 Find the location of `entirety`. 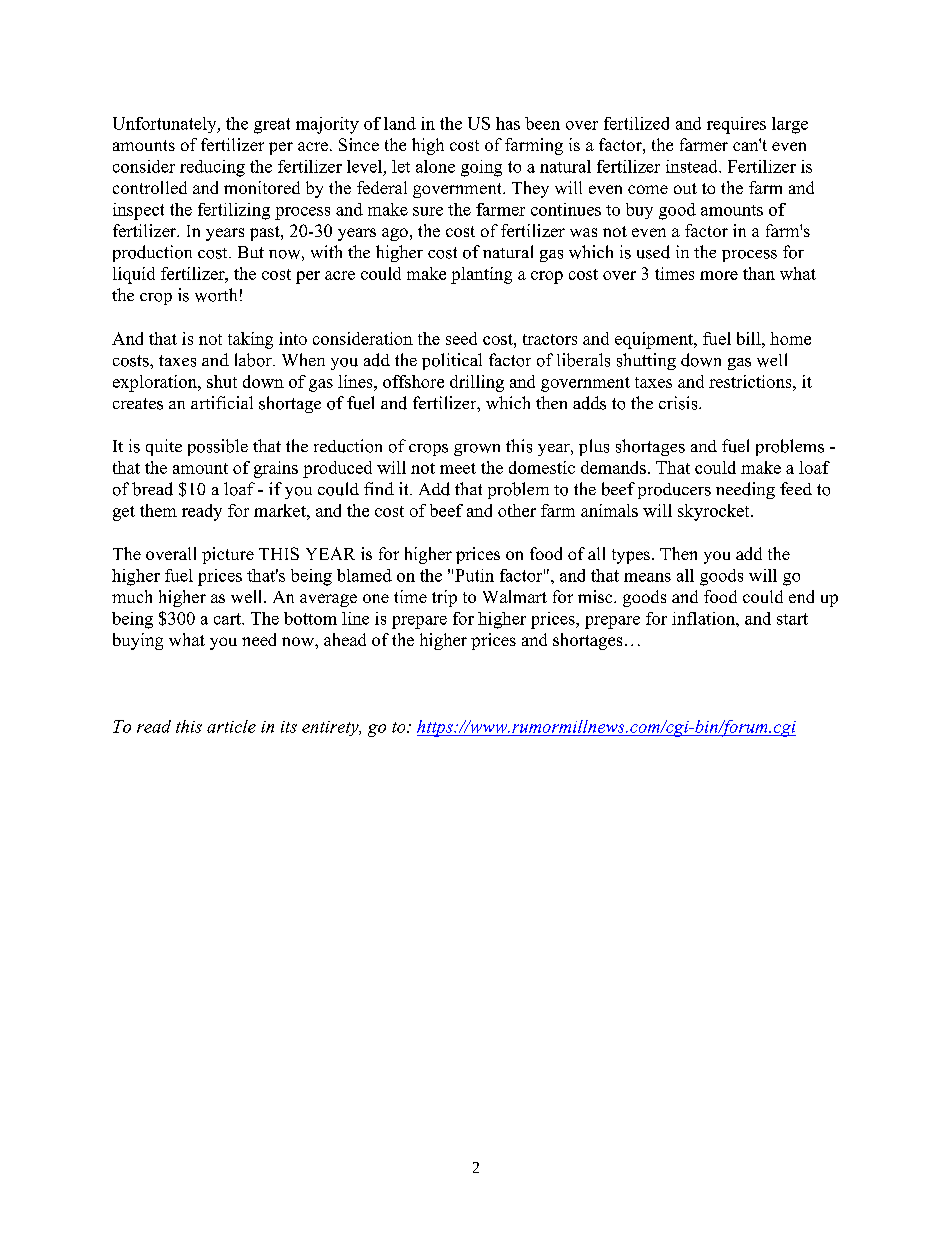

entirety is located at coordinates (331, 728).
